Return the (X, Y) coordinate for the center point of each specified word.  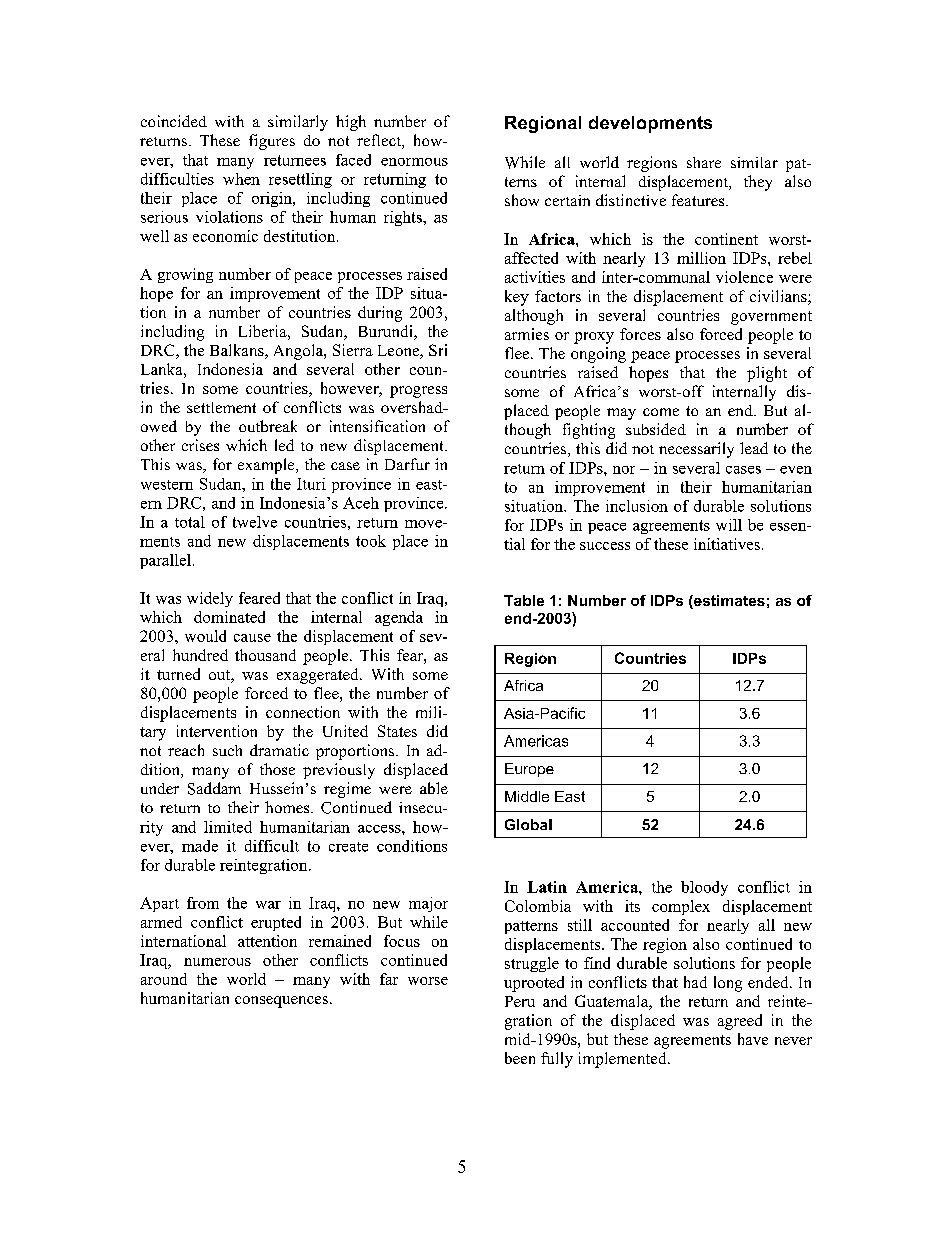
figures (272, 142)
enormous (414, 162)
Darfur (407, 464)
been (520, 1058)
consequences (281, 1002)
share (704, 162)
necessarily (696, 450)
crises (200, 445)
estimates (728, 602)
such (227, 750)
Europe (529, 770)
